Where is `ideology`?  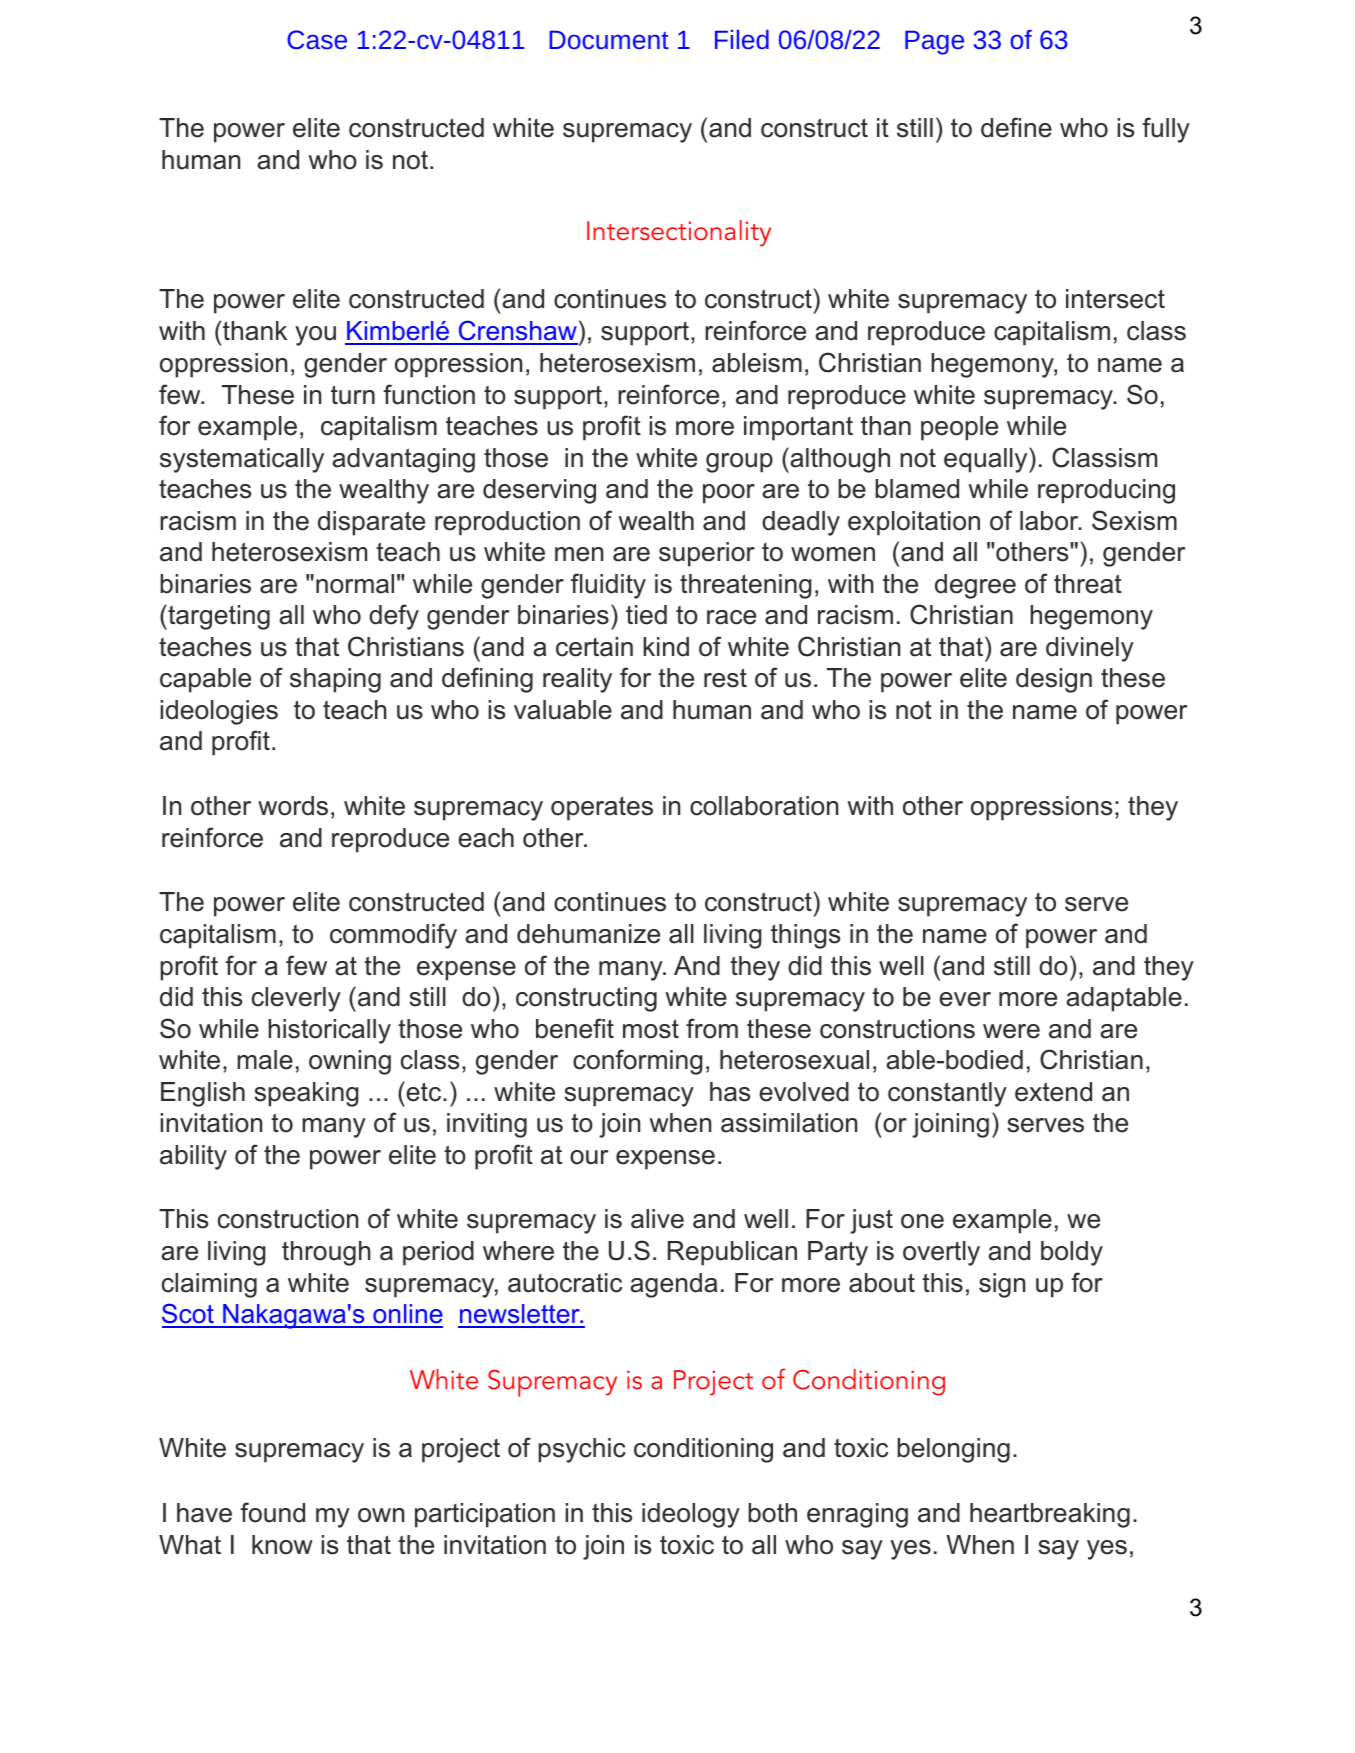 ideology is located at coordinates (691, 1515).
